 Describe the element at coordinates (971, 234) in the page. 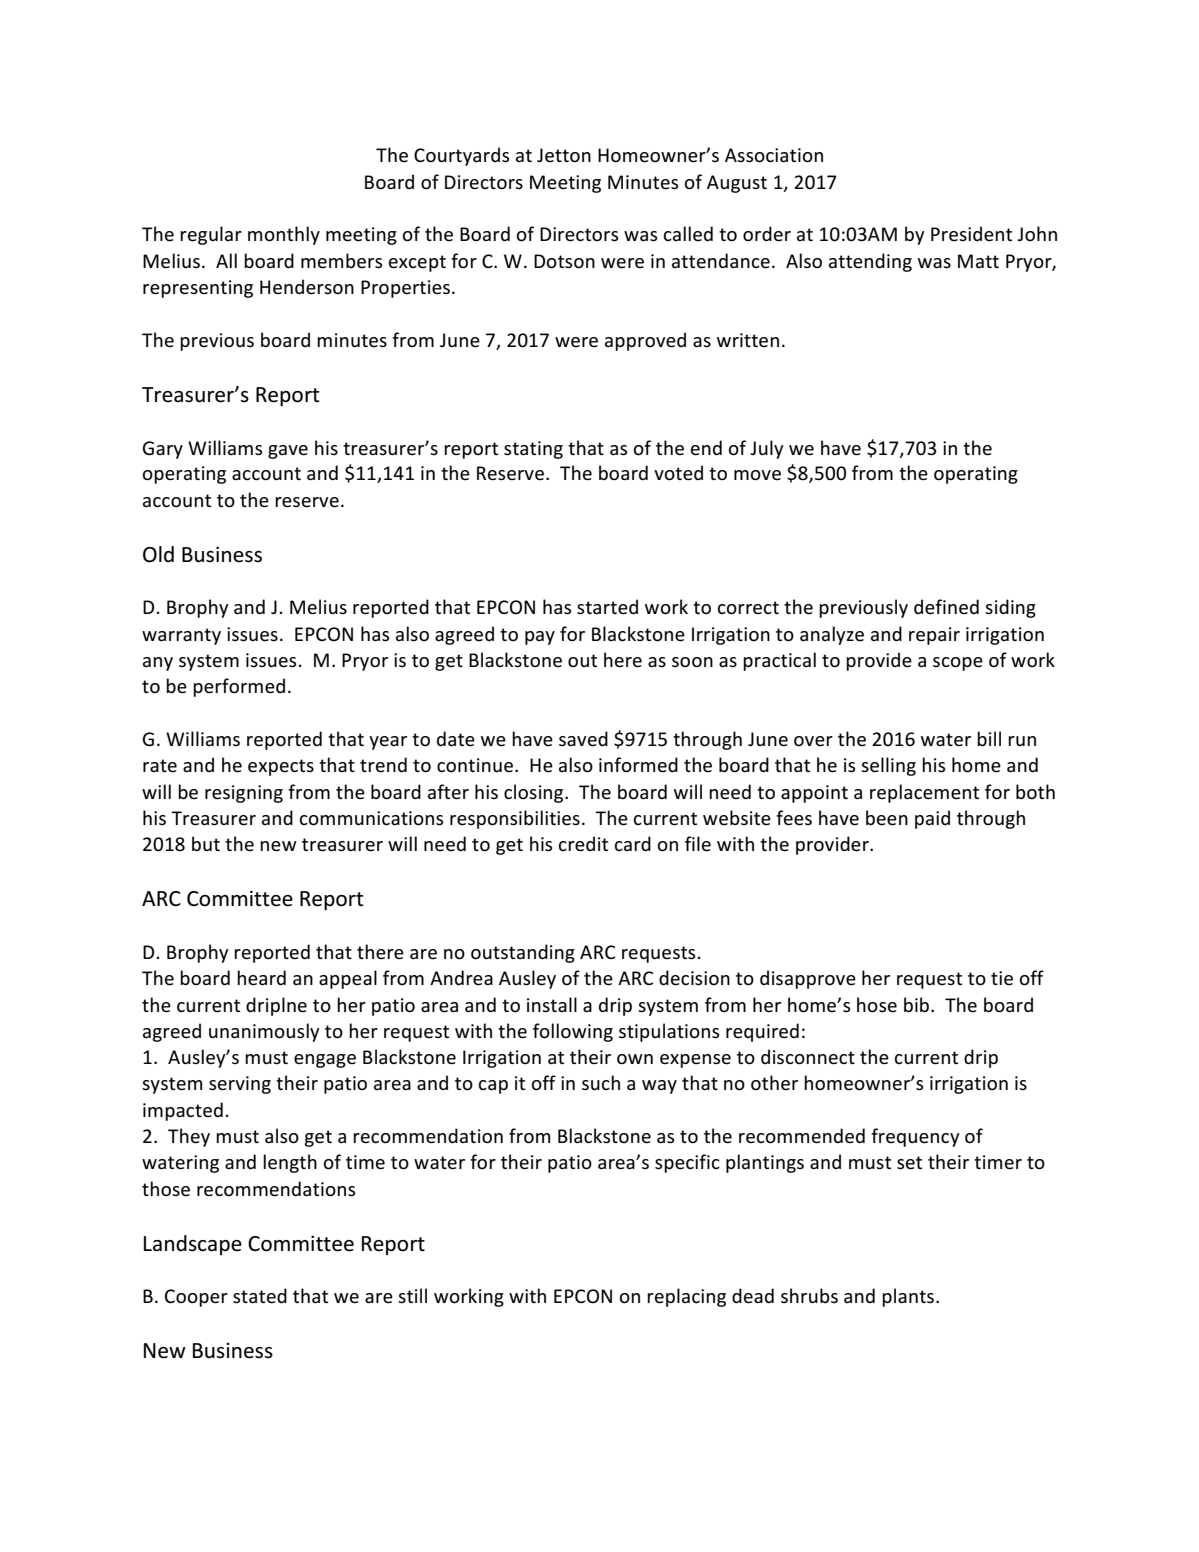

I see `President` at that location.
